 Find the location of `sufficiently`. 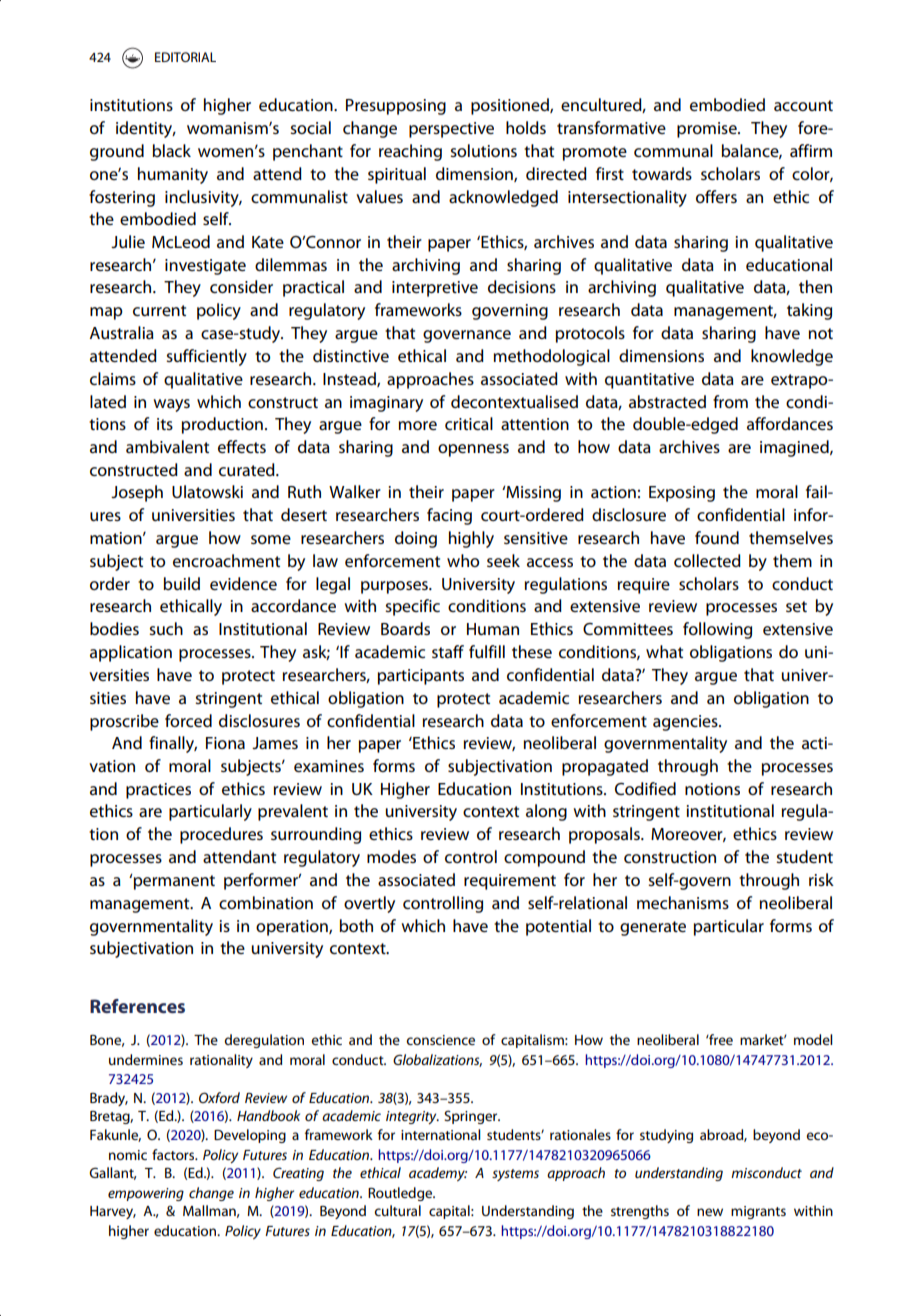

sufficiently is located at coordinates (206, 357).
